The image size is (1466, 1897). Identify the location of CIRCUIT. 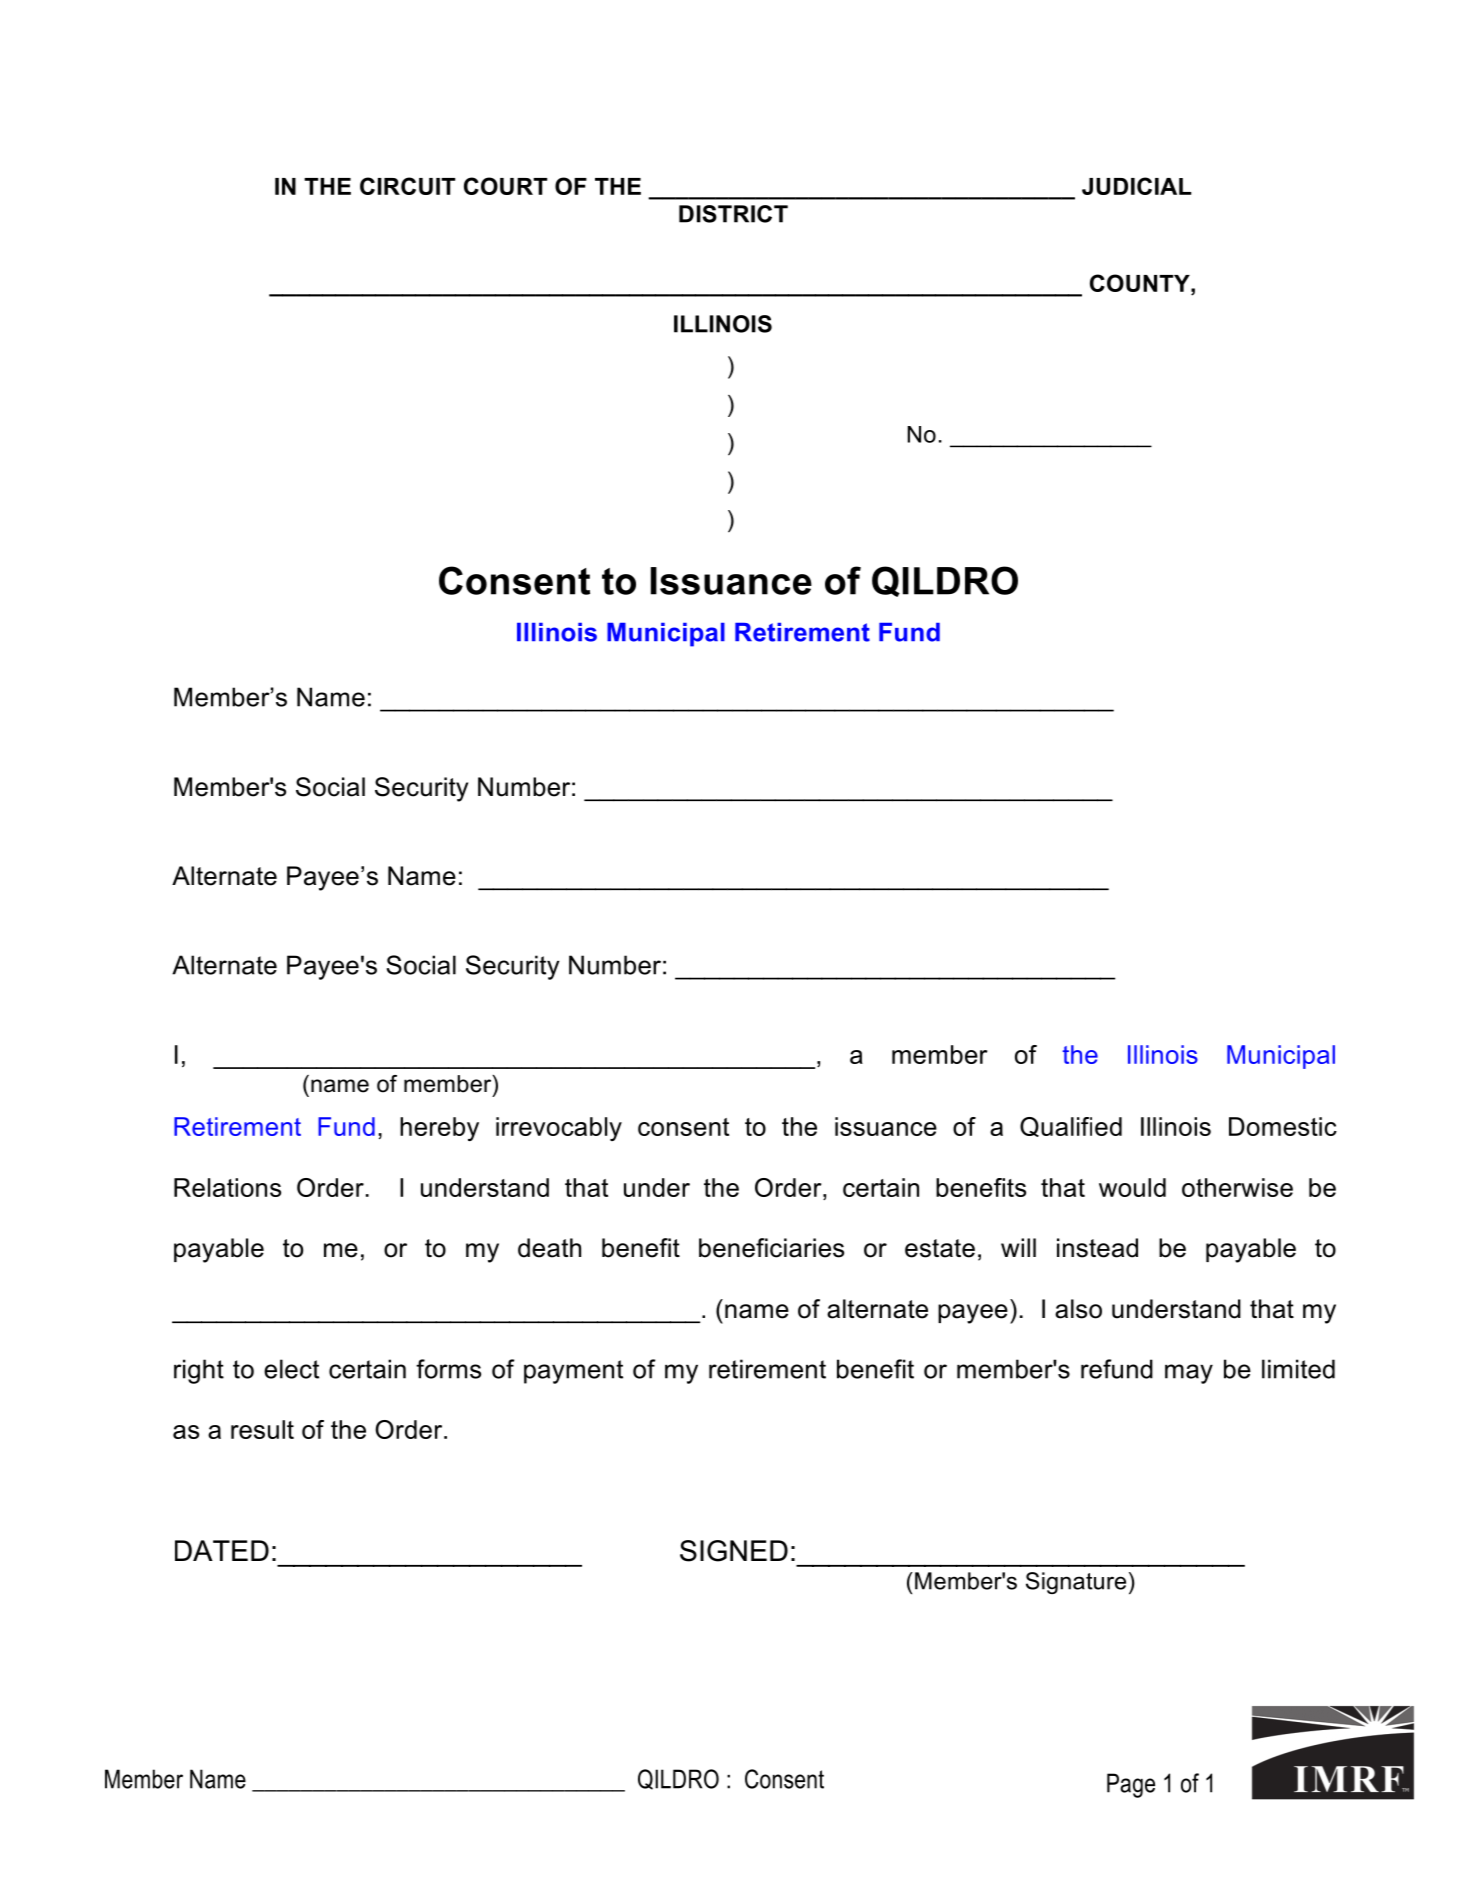
(407, 186).
